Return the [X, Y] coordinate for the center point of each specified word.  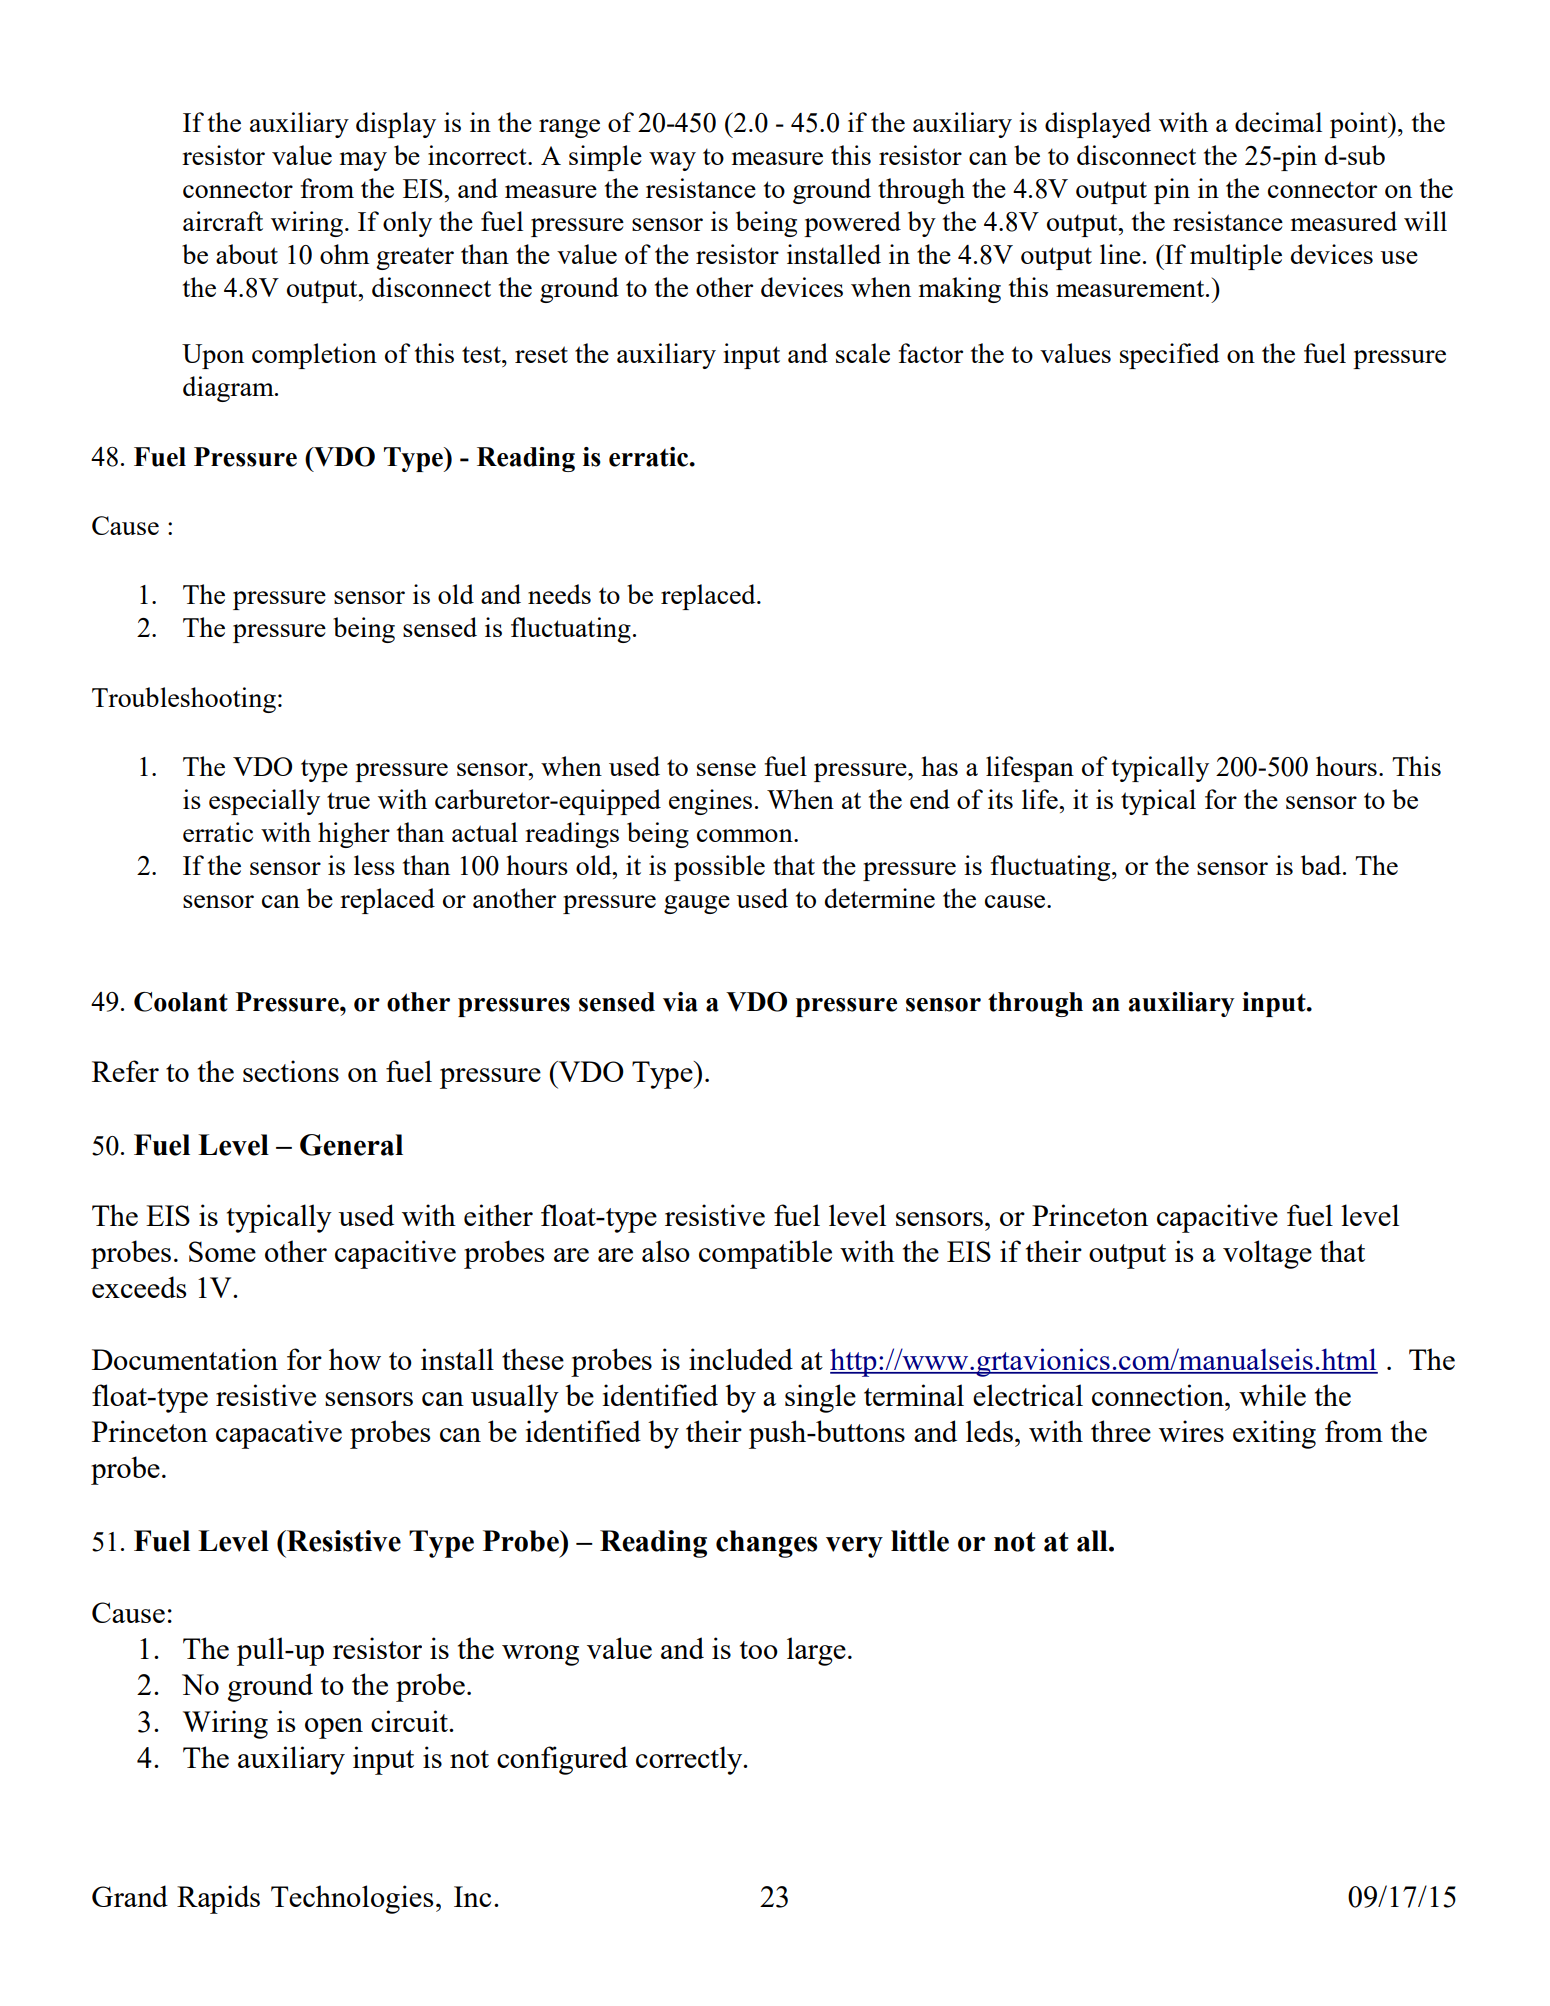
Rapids [218, 1899]
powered [852, 224]
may [363, 161]
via [680, 1002]
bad [1322, 865]
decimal [1278, 122]
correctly [690, 1760]
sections [291, 1071]
